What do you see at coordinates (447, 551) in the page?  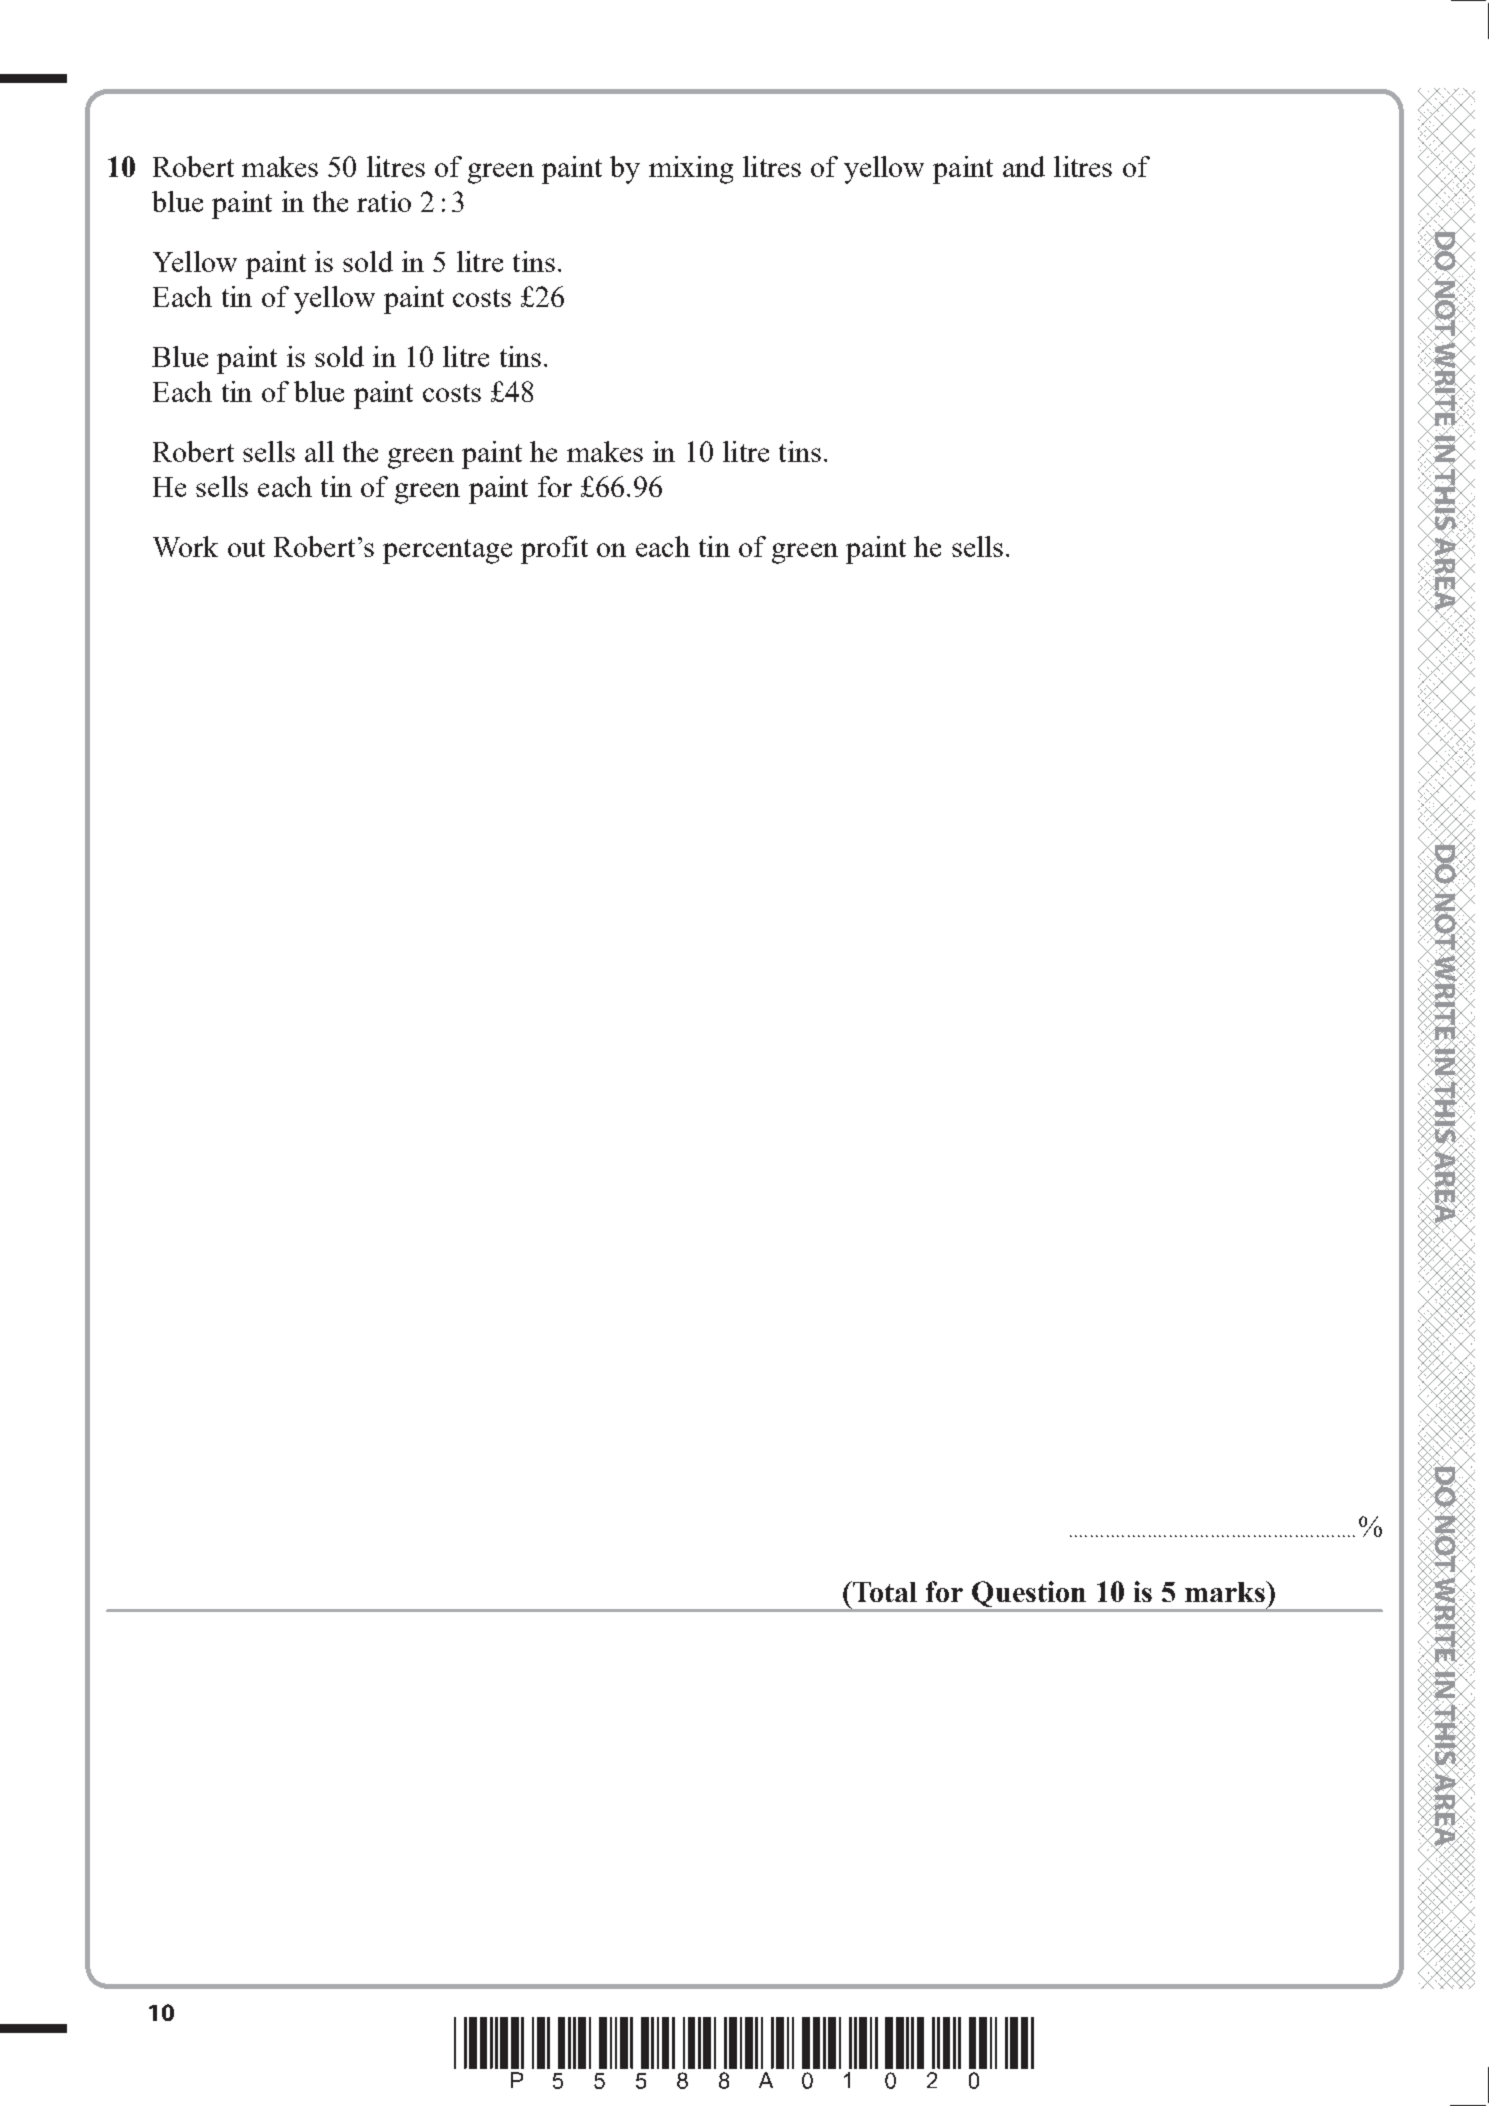 I see `percentage` at bounding box center [447, 551].
